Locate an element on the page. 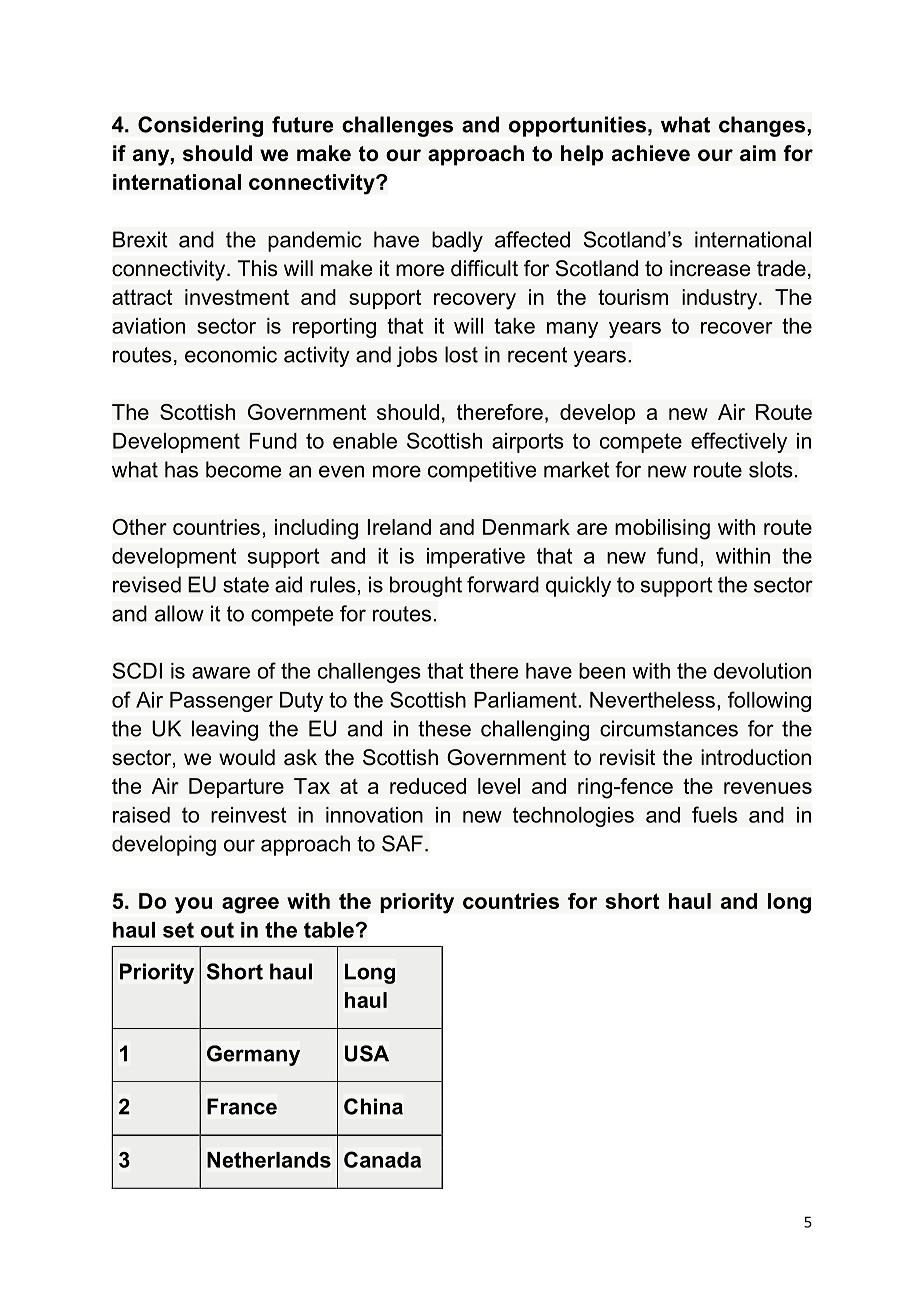 The image size is (924, 1308). fuels is located at coordinates (714, 814).
